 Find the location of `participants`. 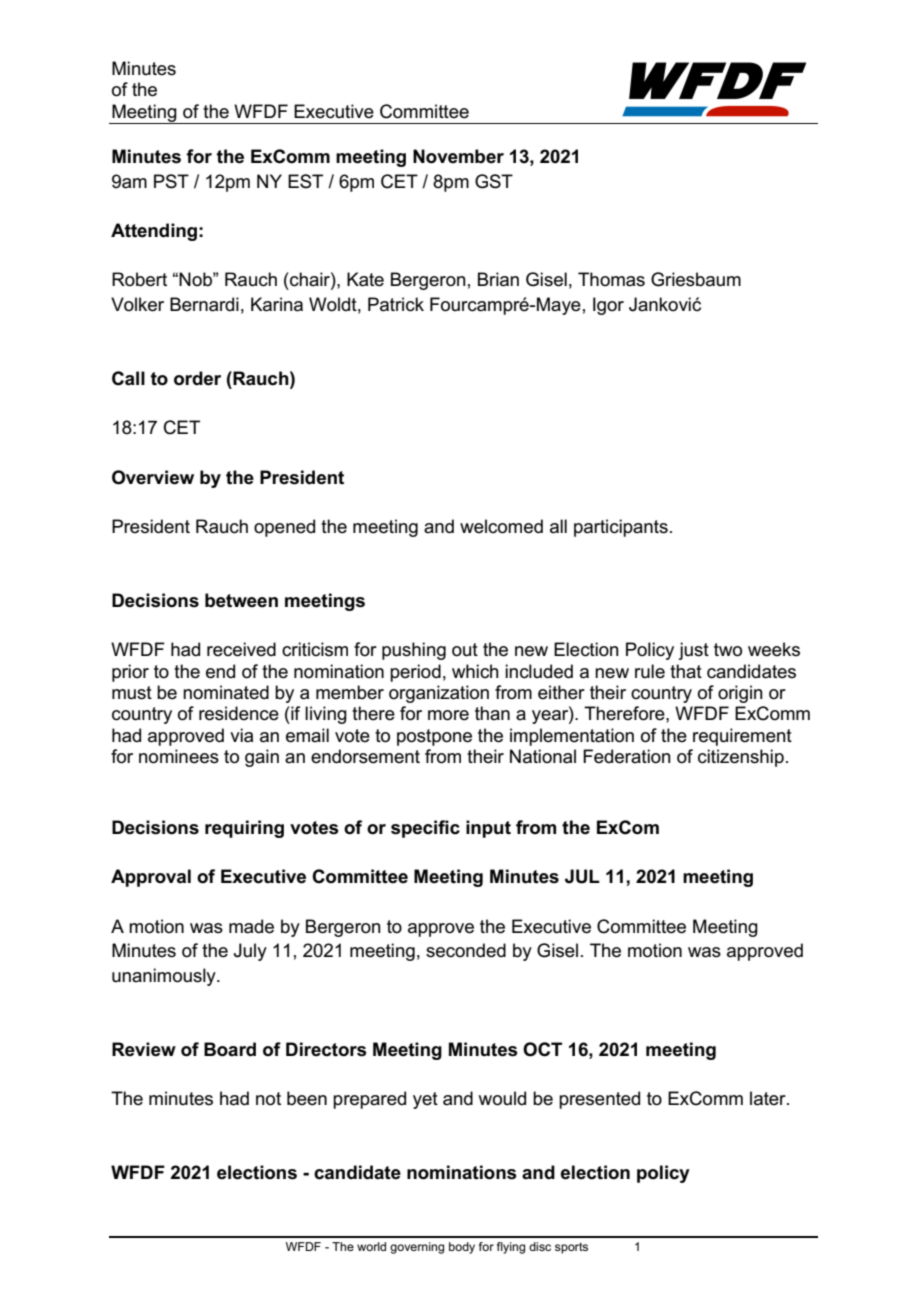

participants is located at coordinates (621, 528).
